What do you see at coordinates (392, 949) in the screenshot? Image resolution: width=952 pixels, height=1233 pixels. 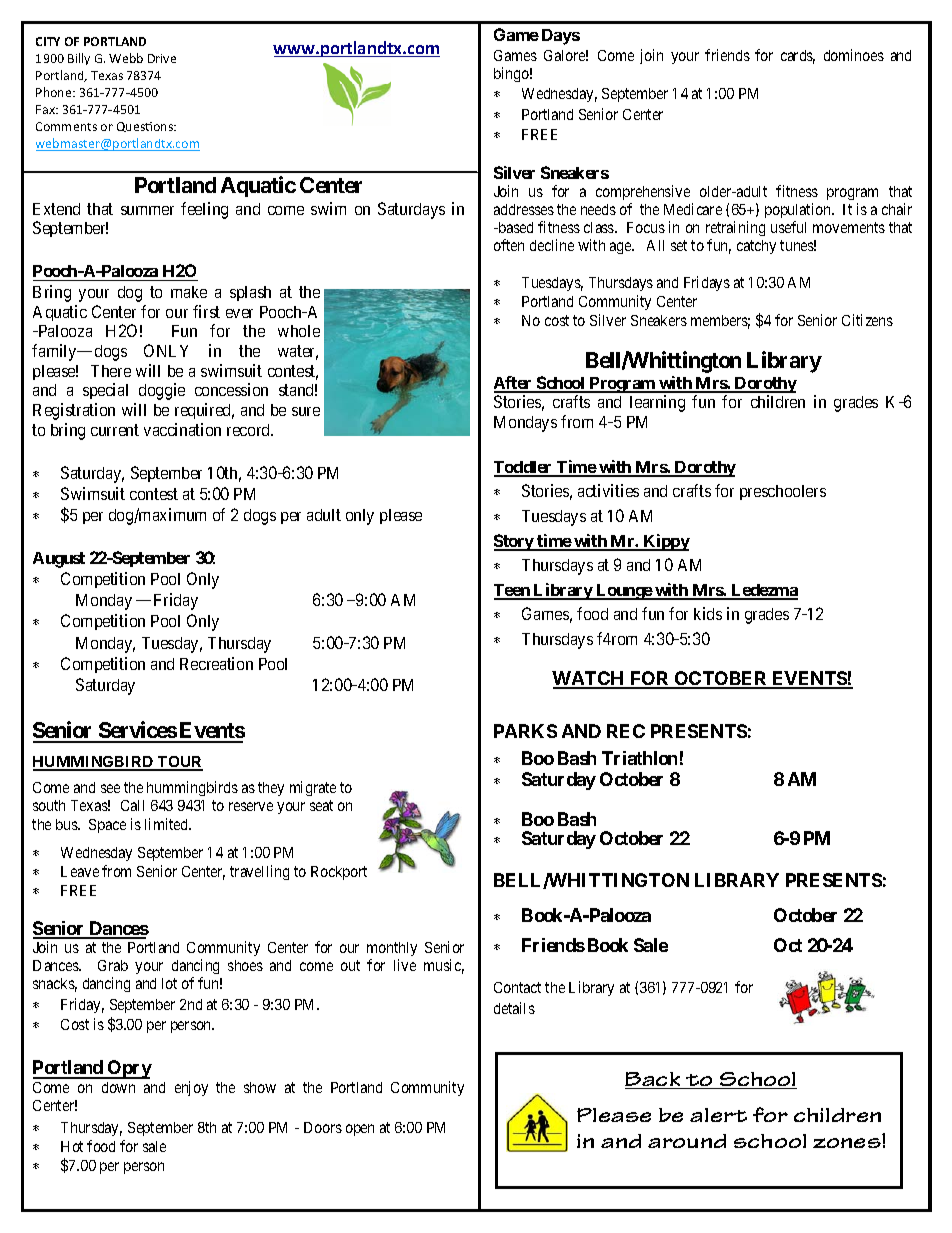 I see `monthly` at bounding box center [392, 949].
